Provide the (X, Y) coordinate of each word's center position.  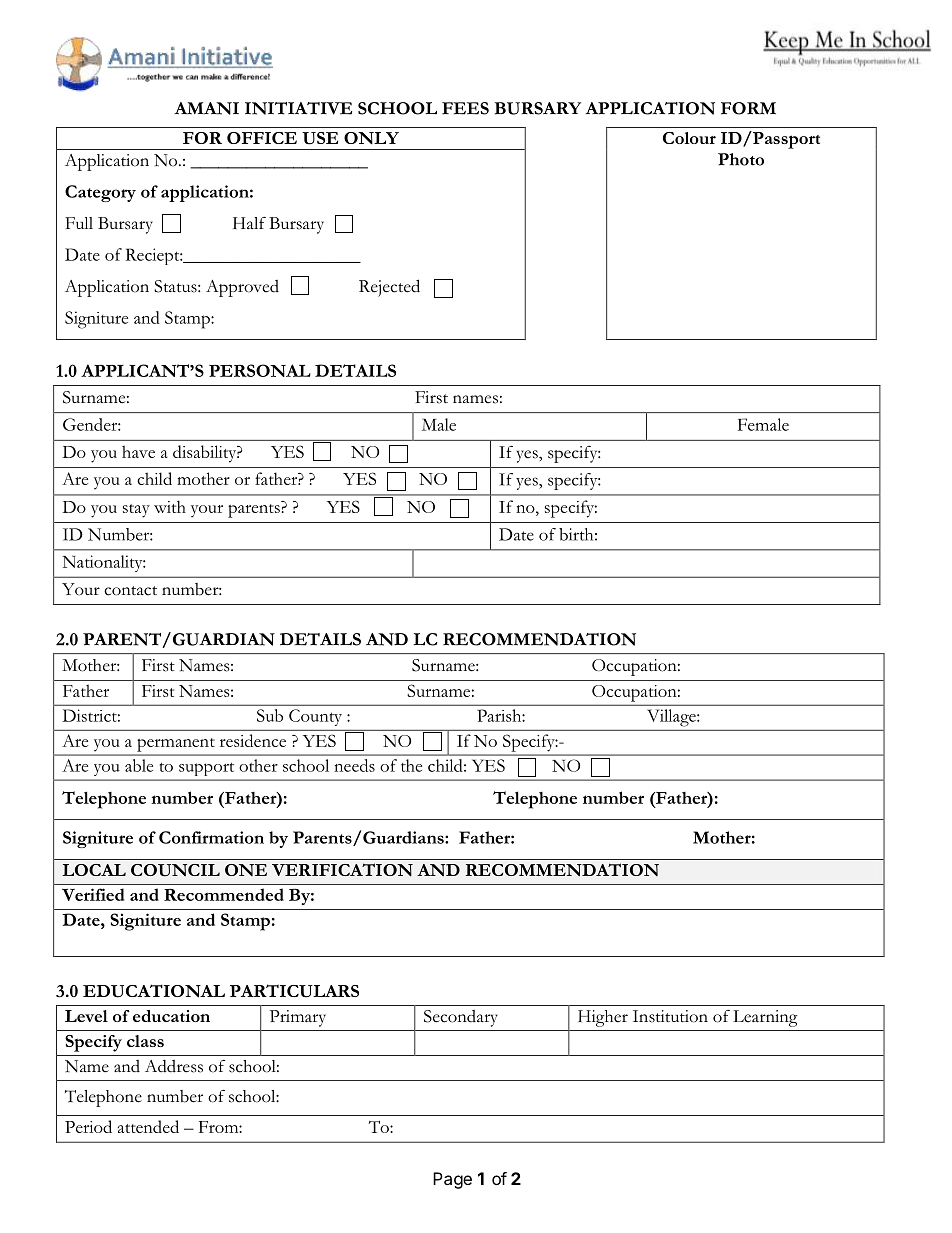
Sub (270, 715)
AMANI (206, 108)
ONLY (371, 138)
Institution (670, 1016)
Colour (689, 138)
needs (354, 765)
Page (452, 1180)
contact (130, 591)
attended (148, 1126)
